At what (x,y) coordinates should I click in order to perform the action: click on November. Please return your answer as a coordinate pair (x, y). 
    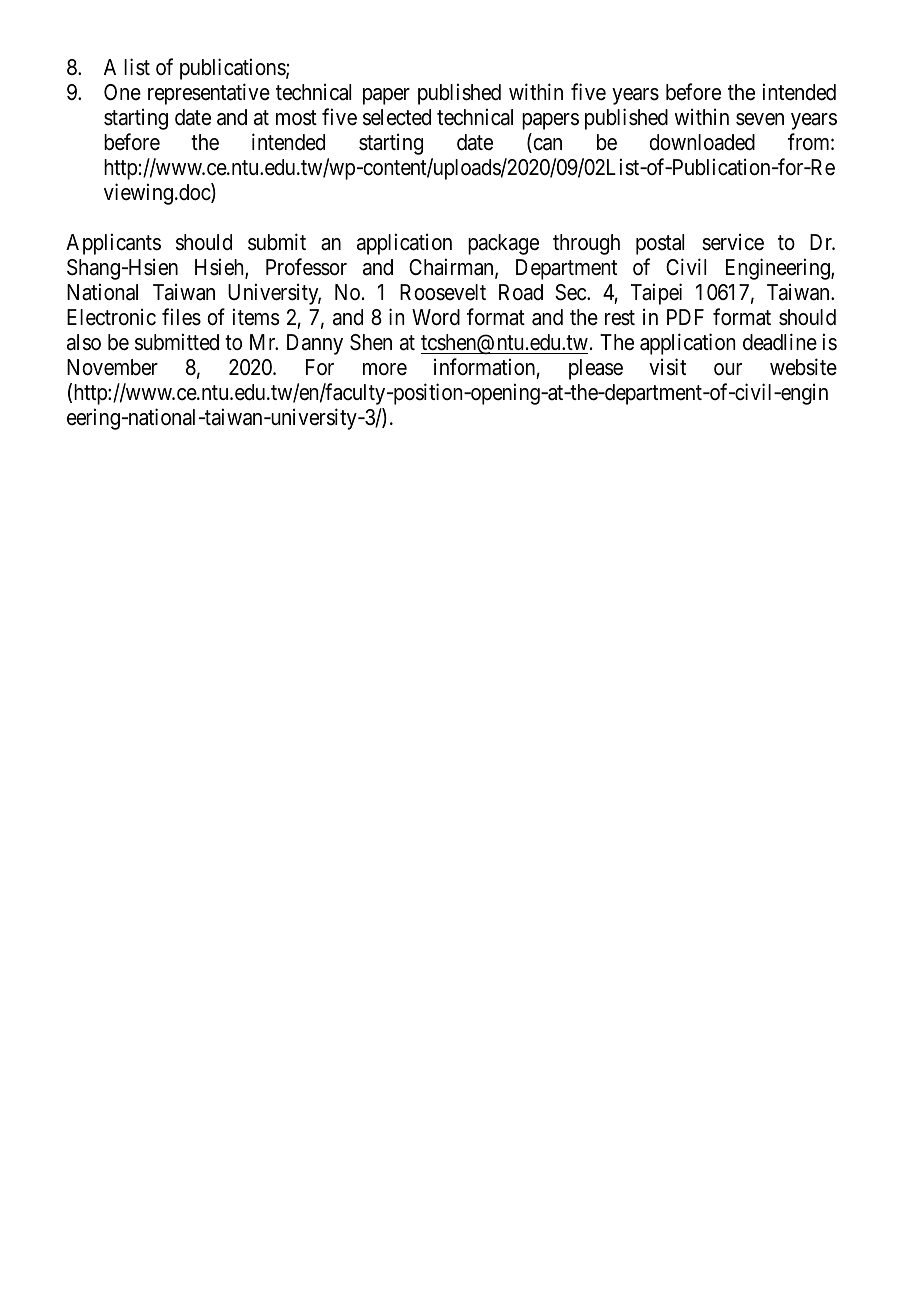
    Looking at the image, I should click on (112, 367).
